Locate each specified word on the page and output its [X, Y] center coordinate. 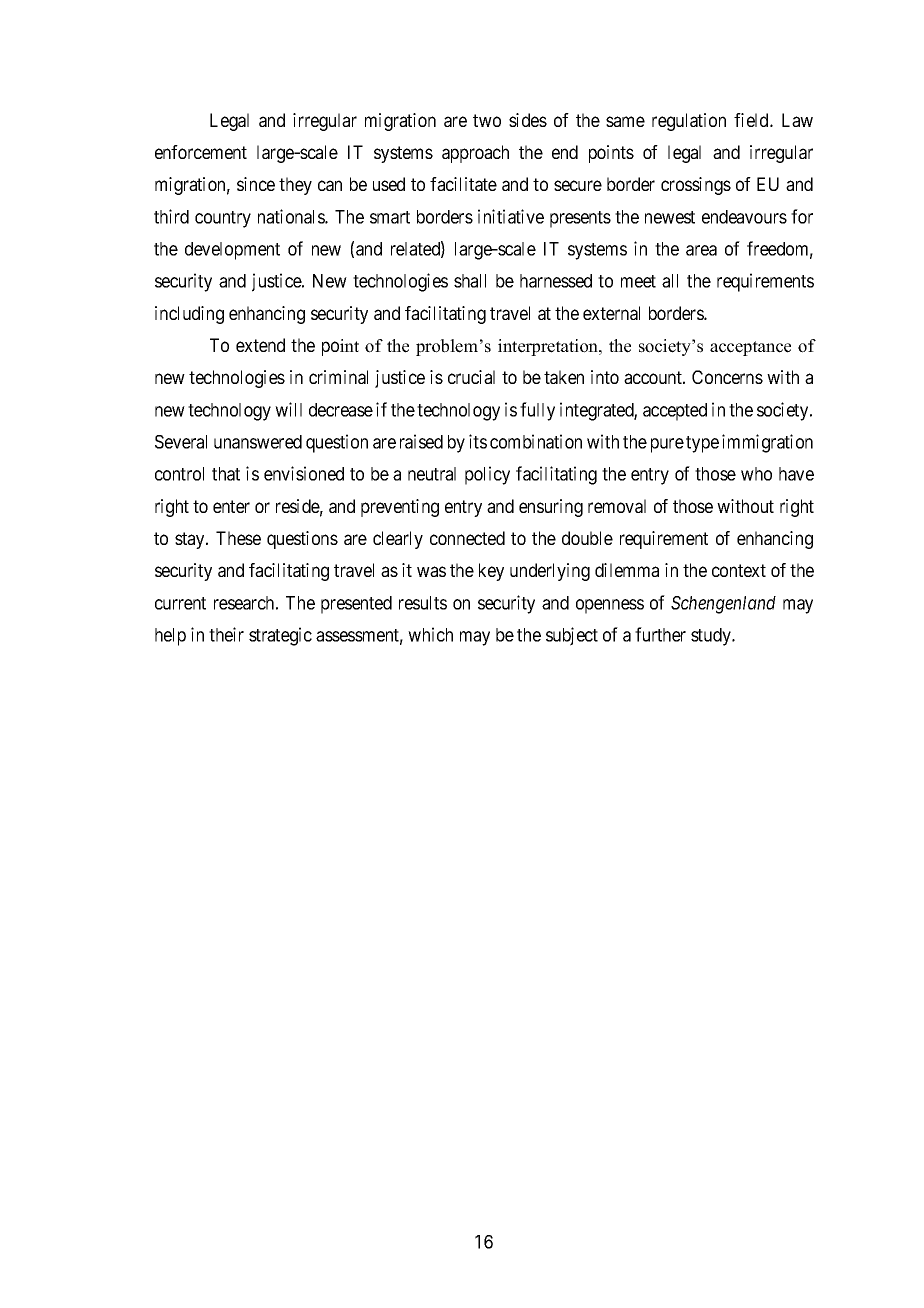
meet [638, 281]
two [487, 120]
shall [470, 281]
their [226, 634]
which [430, 634]
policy [487, 475]
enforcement [201, 152]
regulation [689, 122]
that [226, 474]
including [189, 315]
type [702, 444]
